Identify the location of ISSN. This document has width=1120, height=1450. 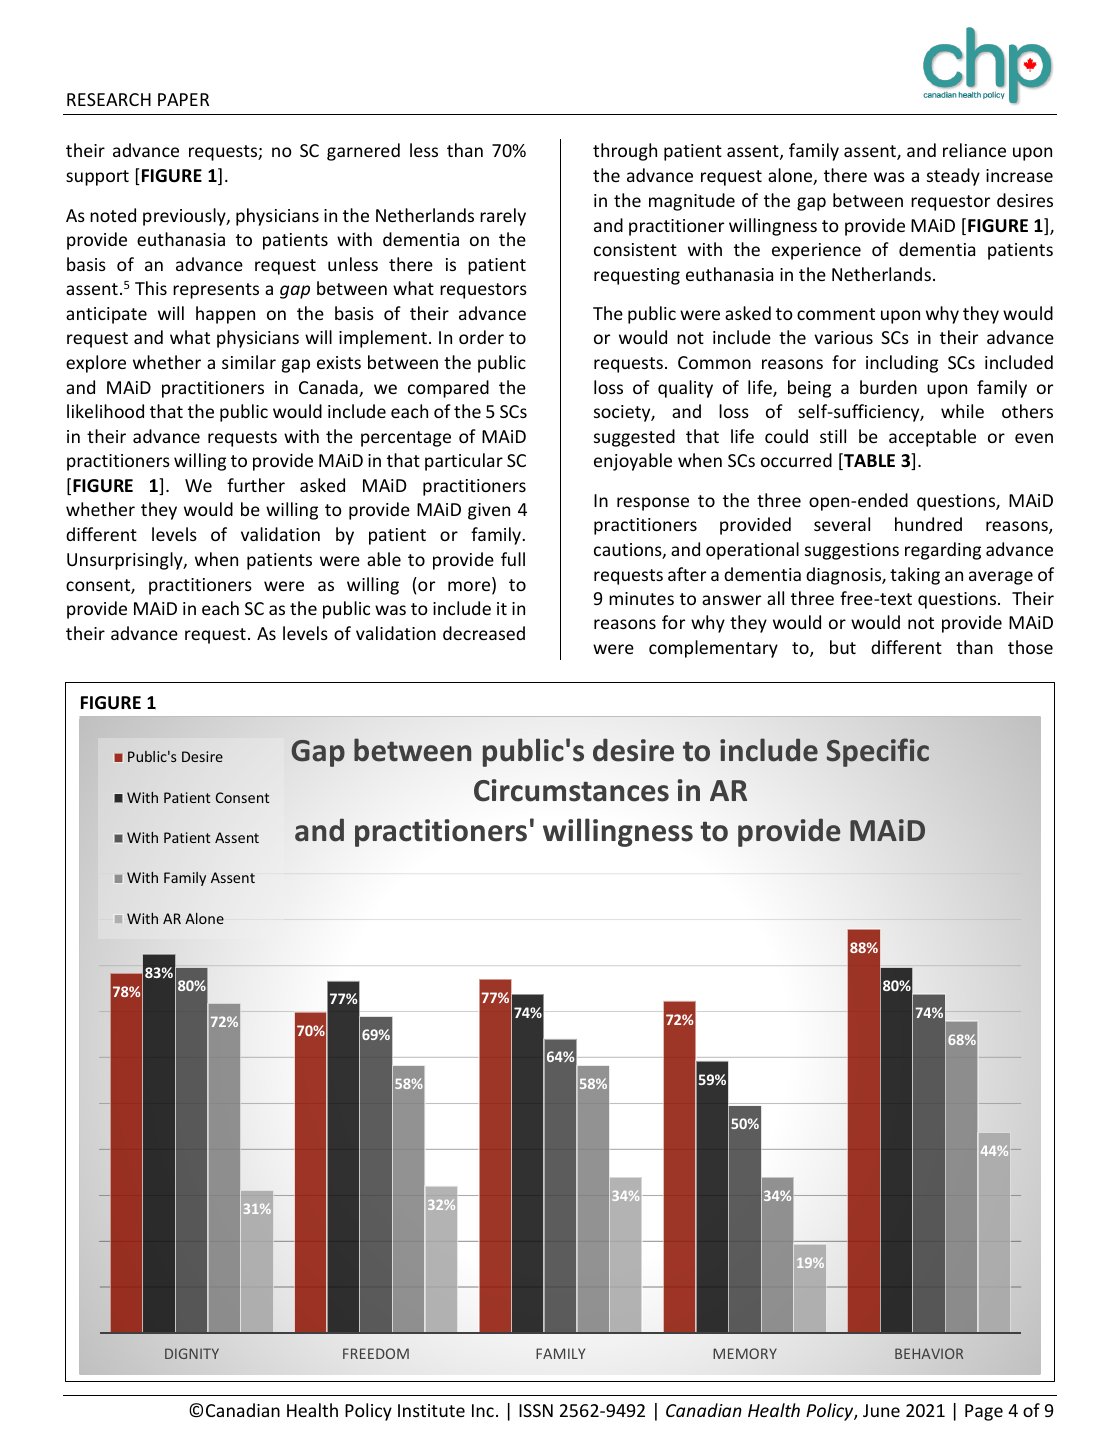
(536, 1410).
